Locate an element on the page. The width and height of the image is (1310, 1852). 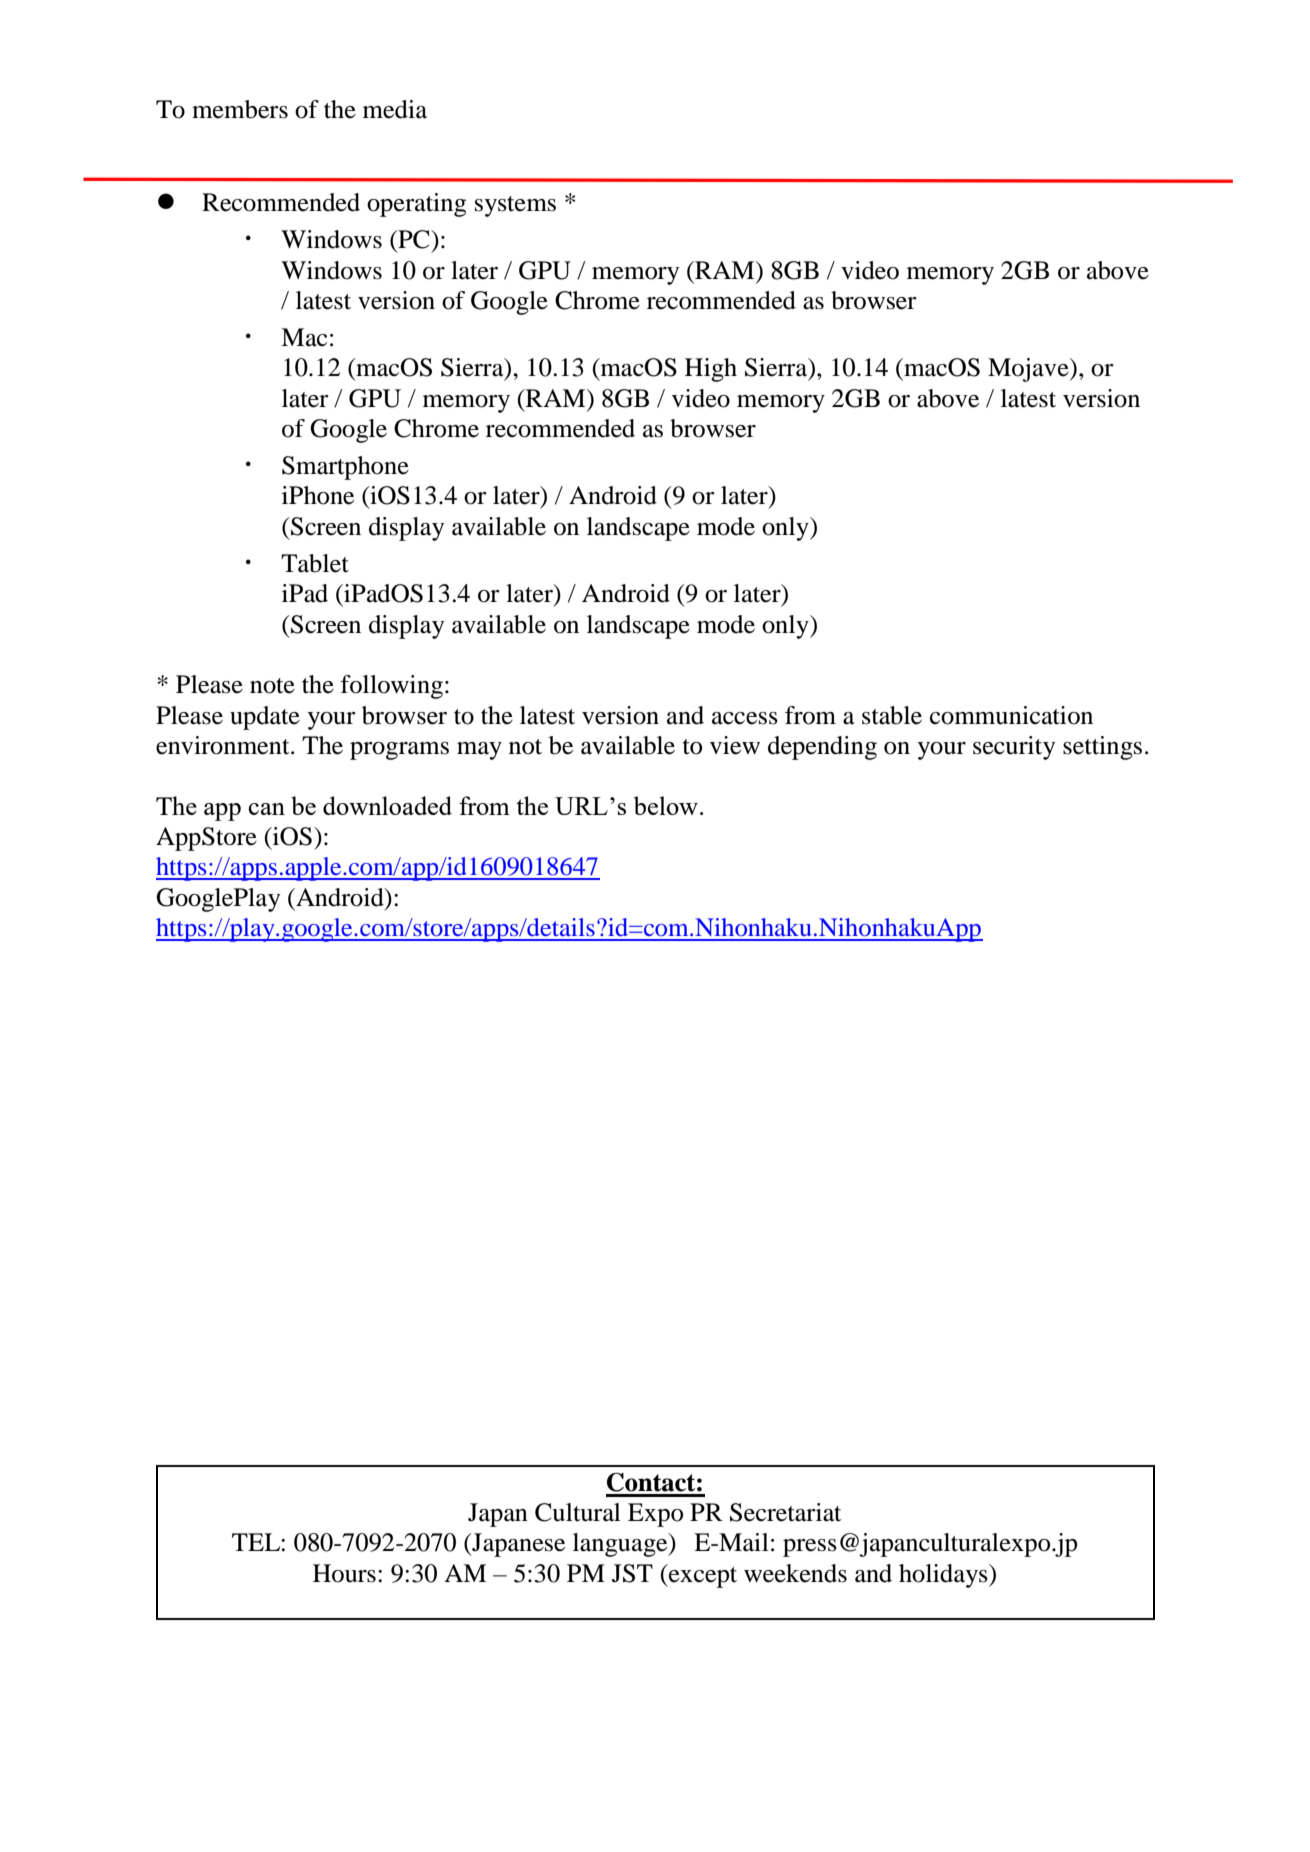
downloaded is located at coordinates (387, 805).
